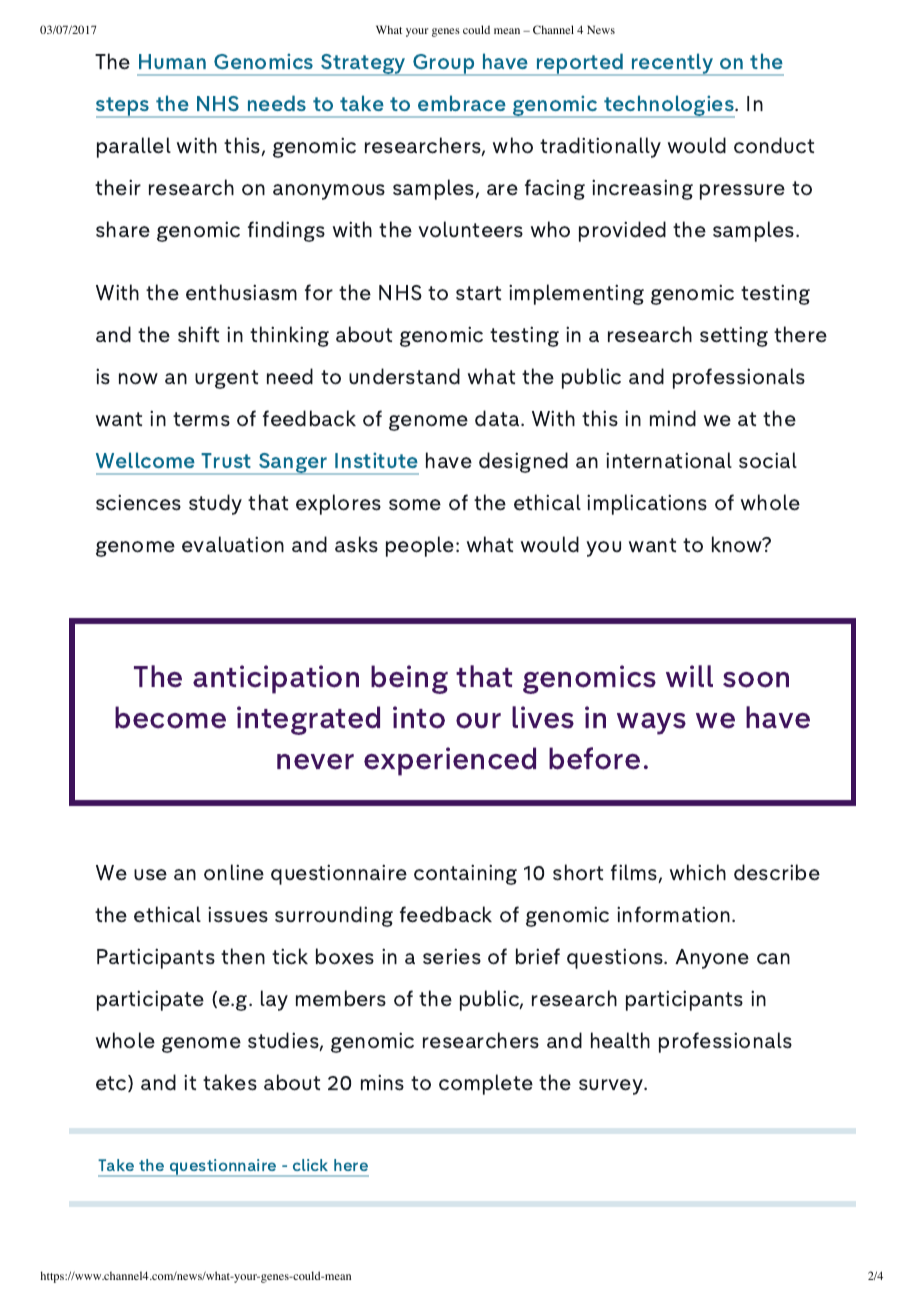 This screenshot has height=1307, width=924. Describe the element at coordinates (478, 293) in the screenshot. I see `start` at that location.
